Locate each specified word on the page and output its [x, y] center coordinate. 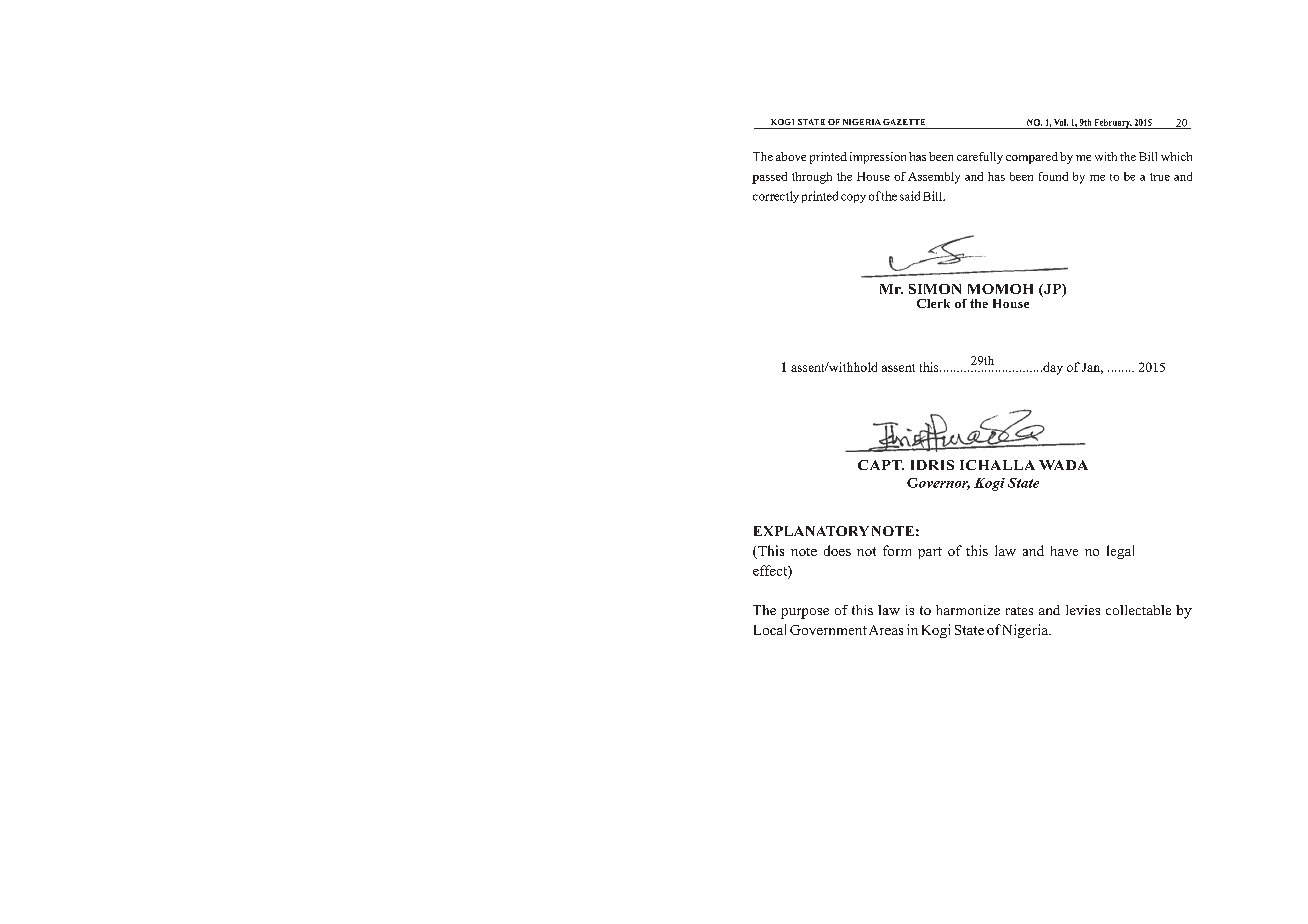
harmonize [968, 610]
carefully [980, 158]
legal [1120, 552]
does [837, 550]
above [791, 156]
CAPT [881, 465]
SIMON [935, 289]
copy [853, 198]
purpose [805, 613]
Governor [938, 484]
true [1160, 177]
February [1112, 124]
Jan [1092, 368]
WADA [1063, 465]
